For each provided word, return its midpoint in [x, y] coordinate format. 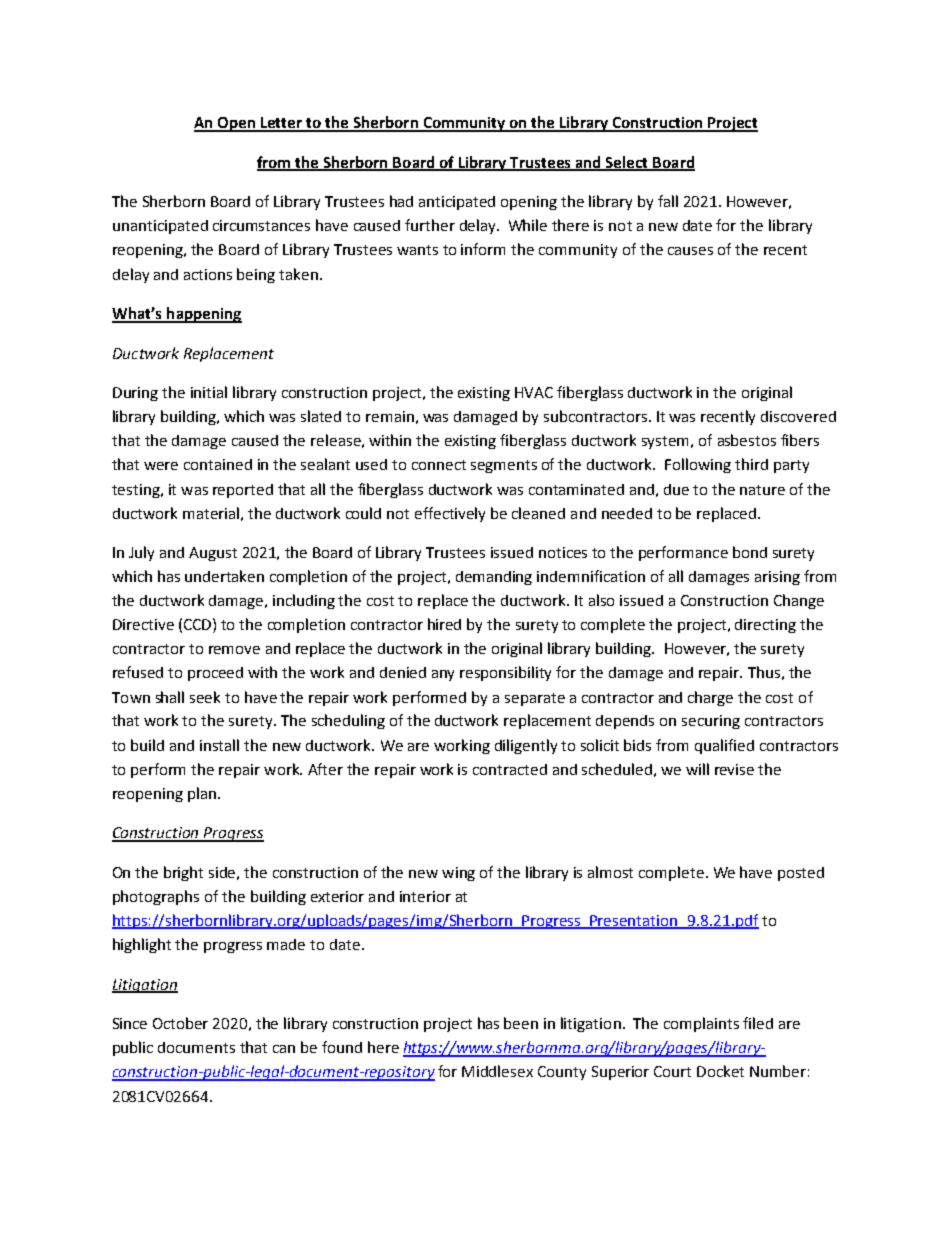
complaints [701, 1024]
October [180, 1023]
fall [668, 201]
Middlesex [497, 1071]
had [401, 201]
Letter [282, 124]
